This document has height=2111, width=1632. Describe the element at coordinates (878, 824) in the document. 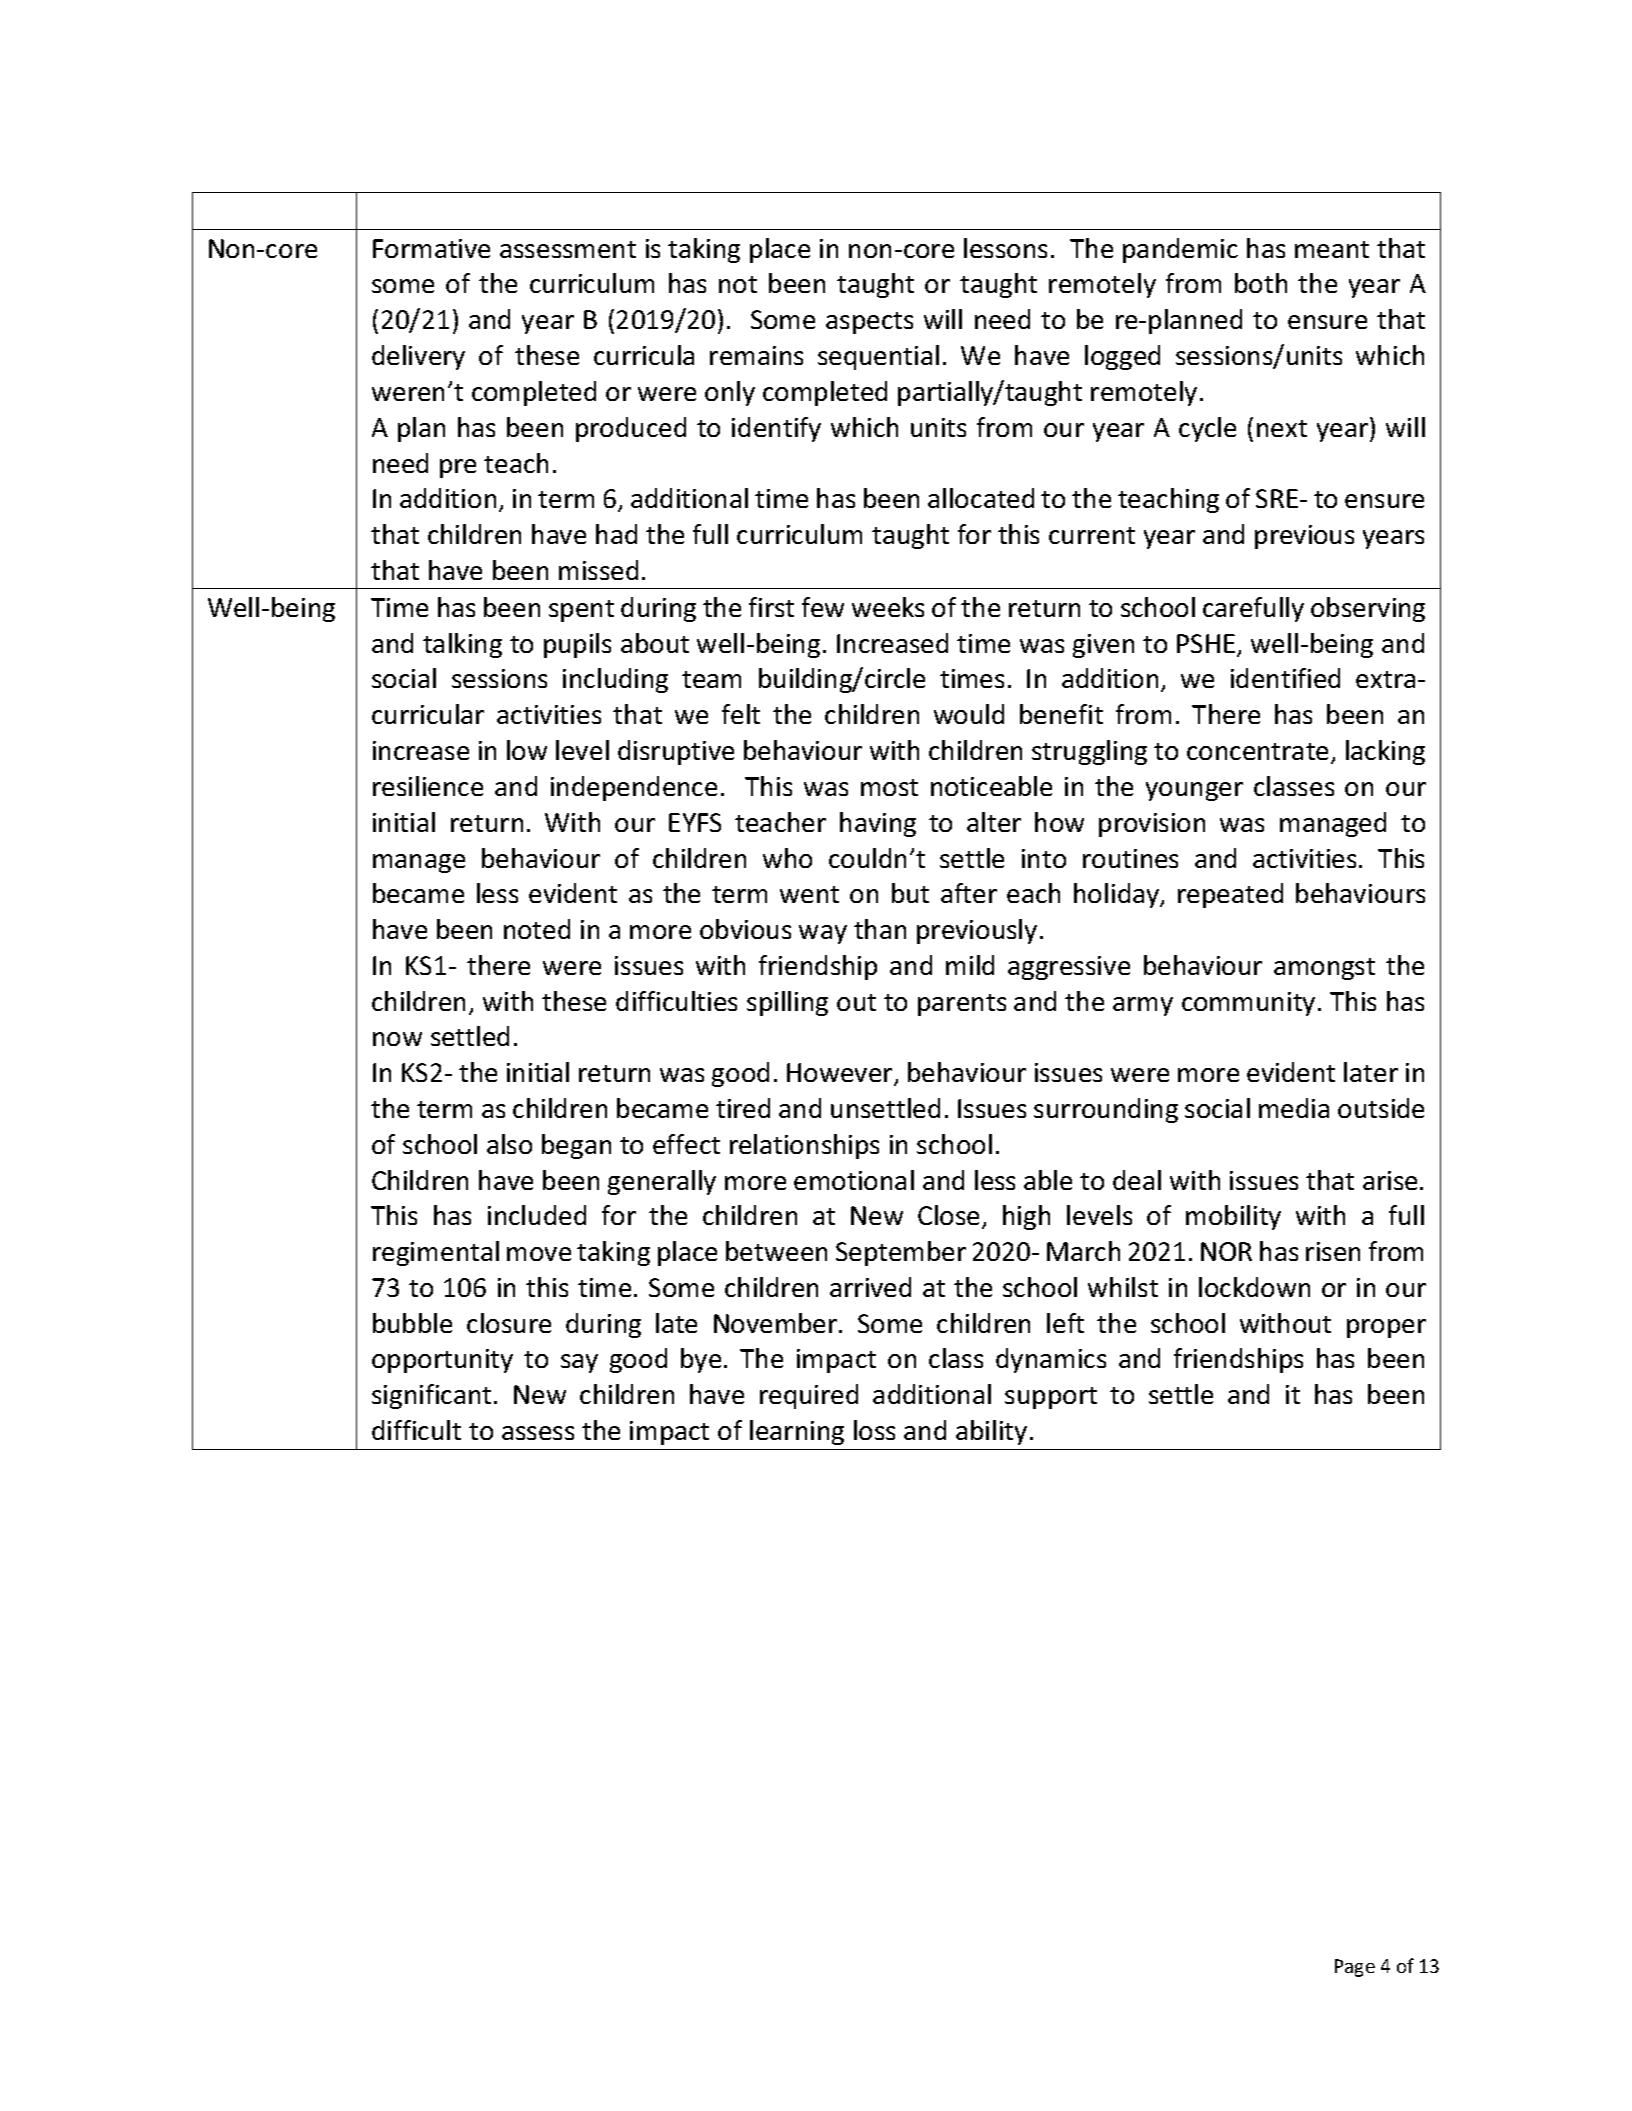

I see `having` at that location.
